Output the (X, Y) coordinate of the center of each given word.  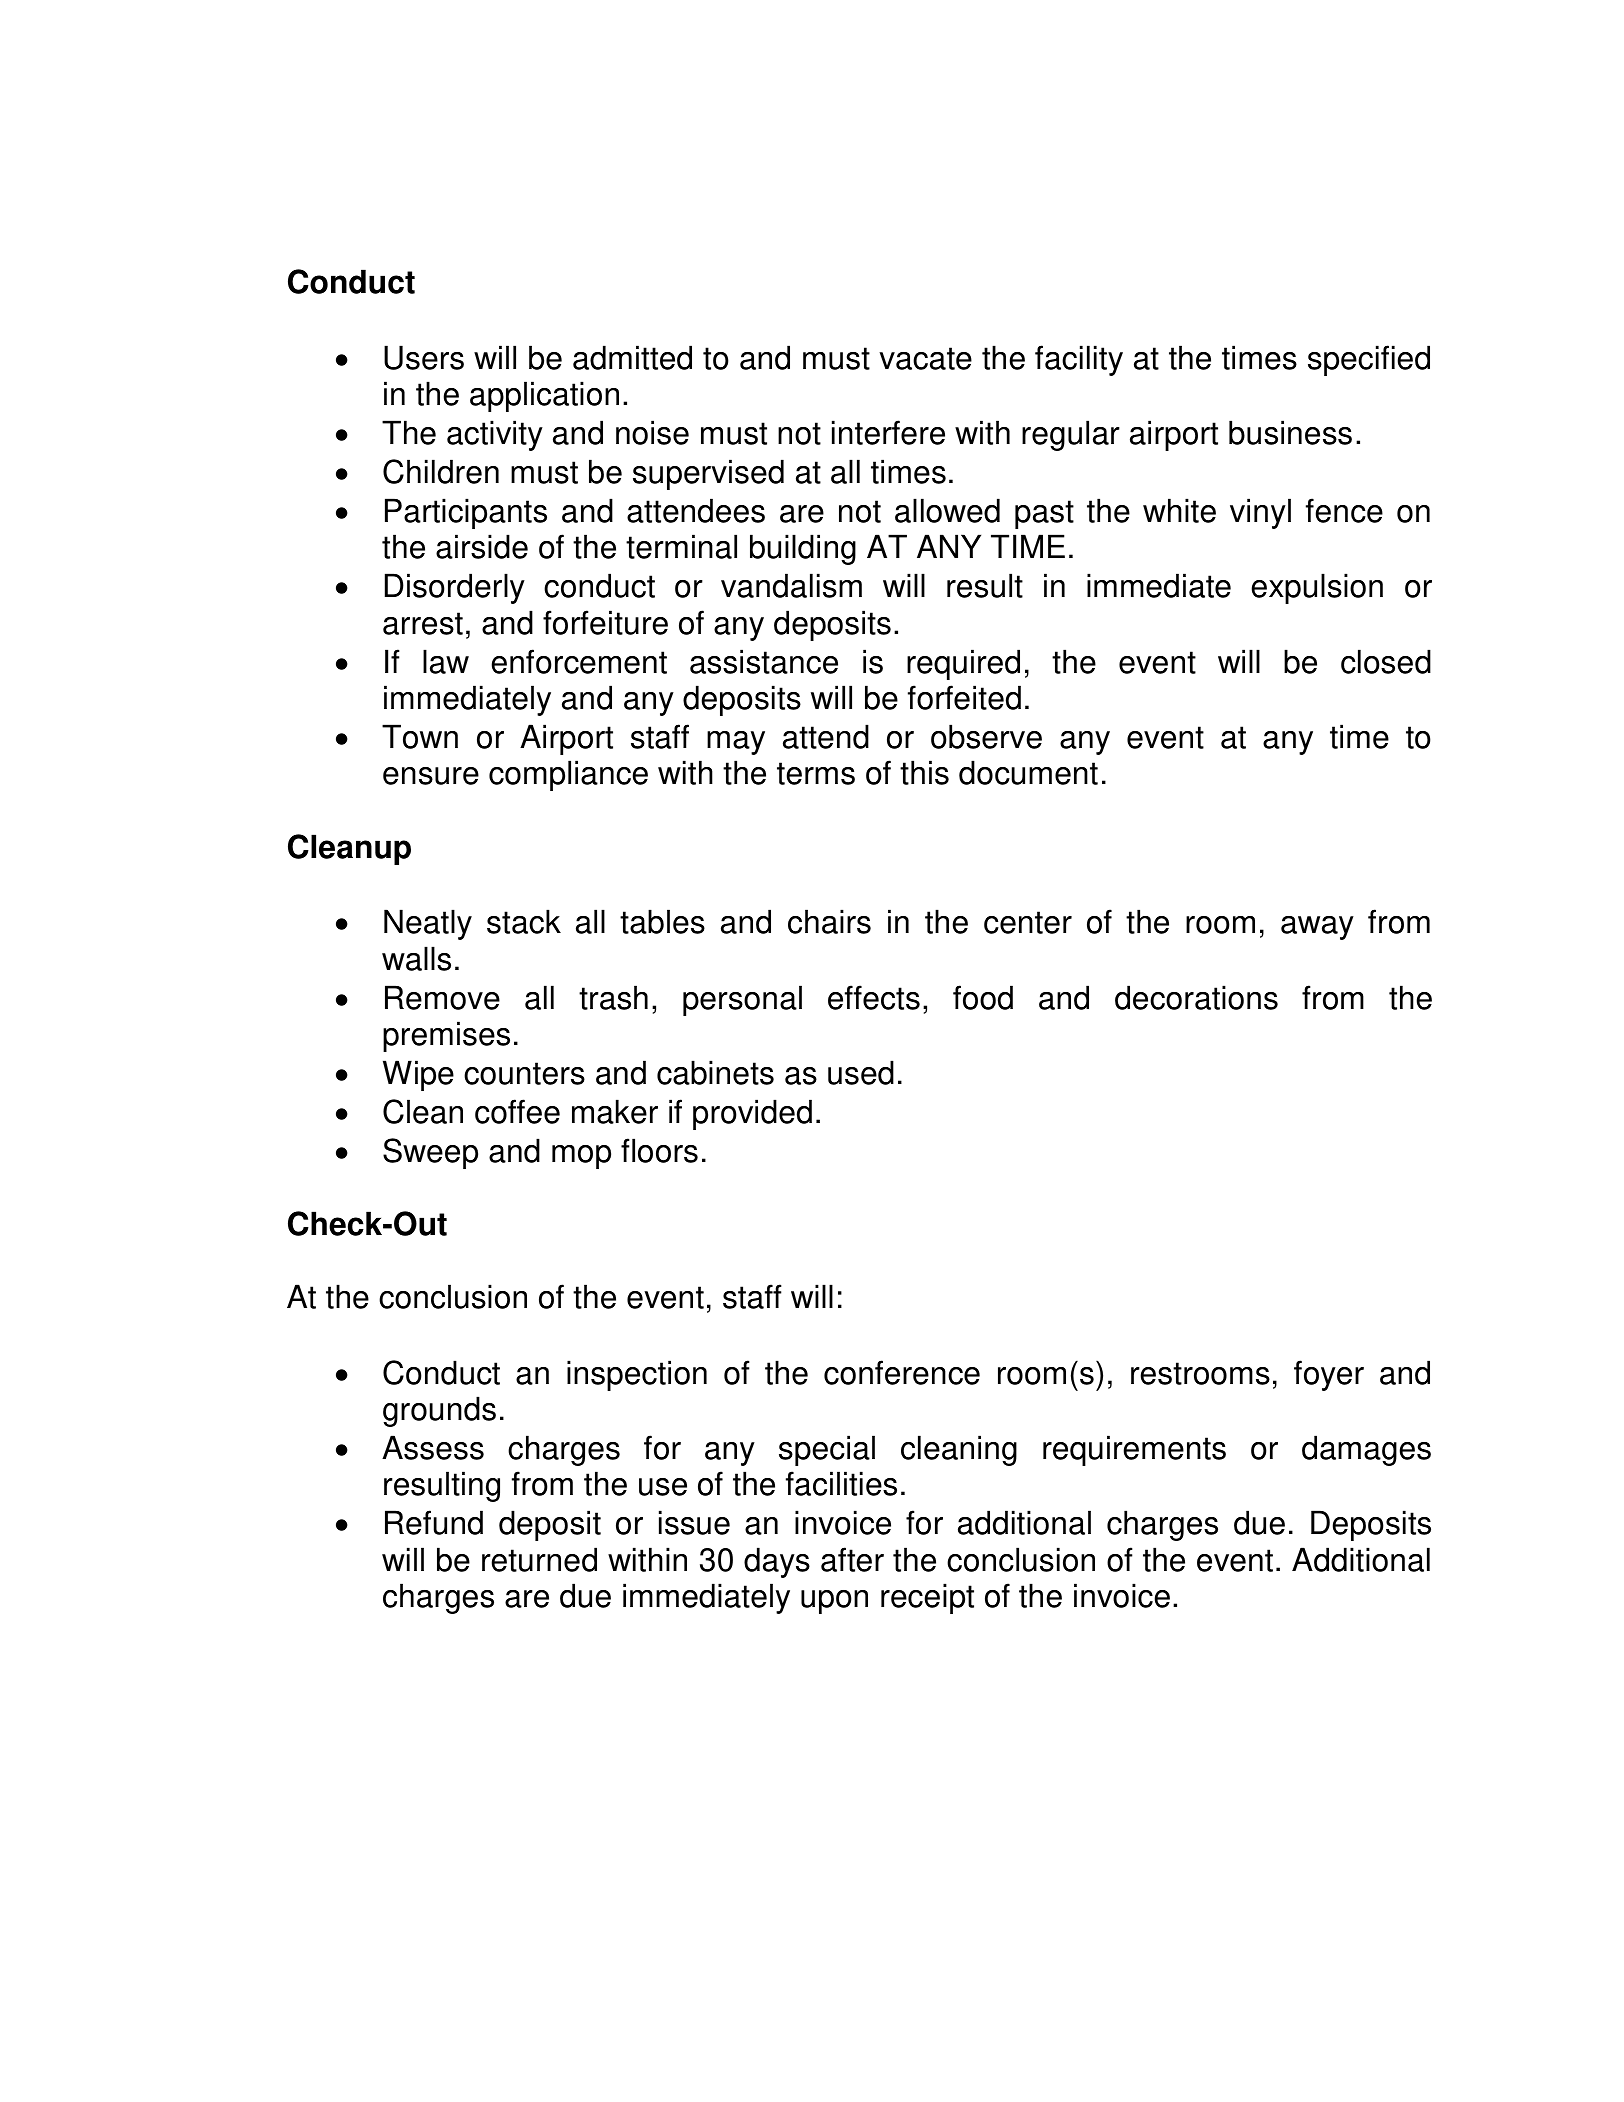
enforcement (579, 661)
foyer (1329, 1375)
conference (902, 1372)
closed (1386, 661)
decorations (1196, 997)
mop (581, 1157)
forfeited (964, 697)
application (544, 396)
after (852, 1559)
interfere (888, 432)
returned (539, 1559)
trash (613, 997)
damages (1366, 1450)
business (1290, 432)
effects (874, 997)
